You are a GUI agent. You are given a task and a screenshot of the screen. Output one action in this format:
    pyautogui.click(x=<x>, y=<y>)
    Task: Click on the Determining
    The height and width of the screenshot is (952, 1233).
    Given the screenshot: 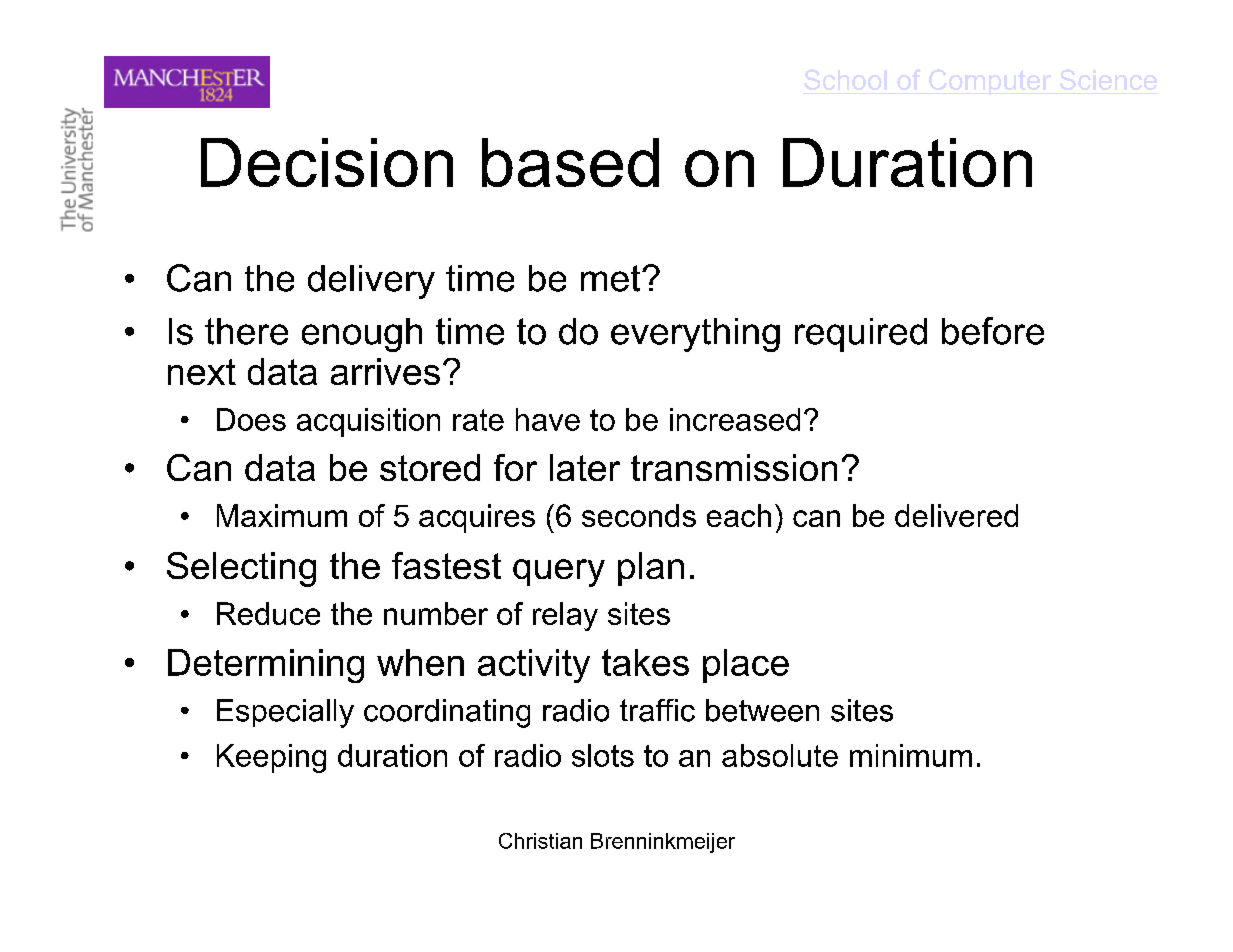 What is the action you would take?
    pyautogui.click(x=266, y=666)
